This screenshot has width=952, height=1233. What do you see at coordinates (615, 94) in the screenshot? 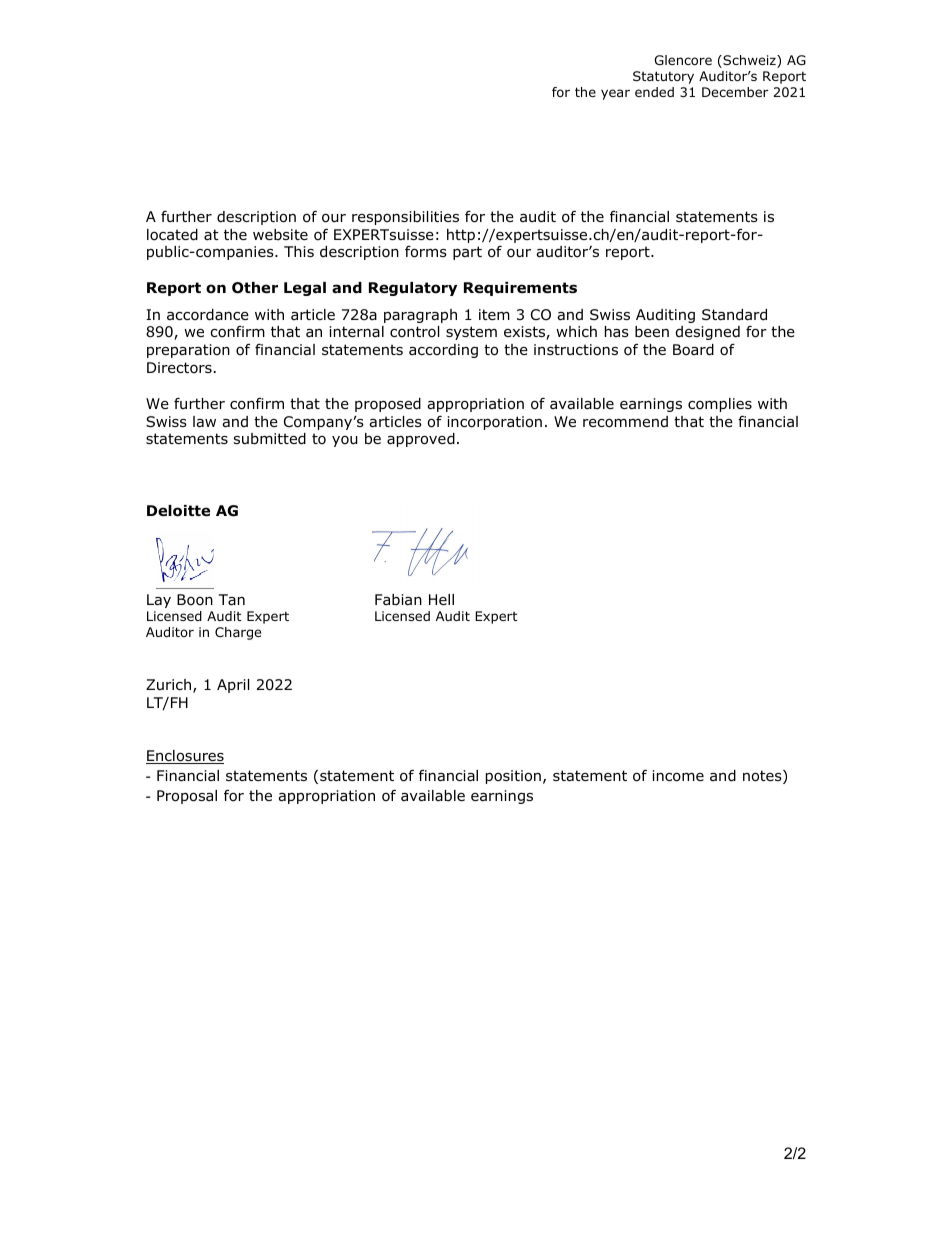
I see `year` at bounding box center [615, 94].
